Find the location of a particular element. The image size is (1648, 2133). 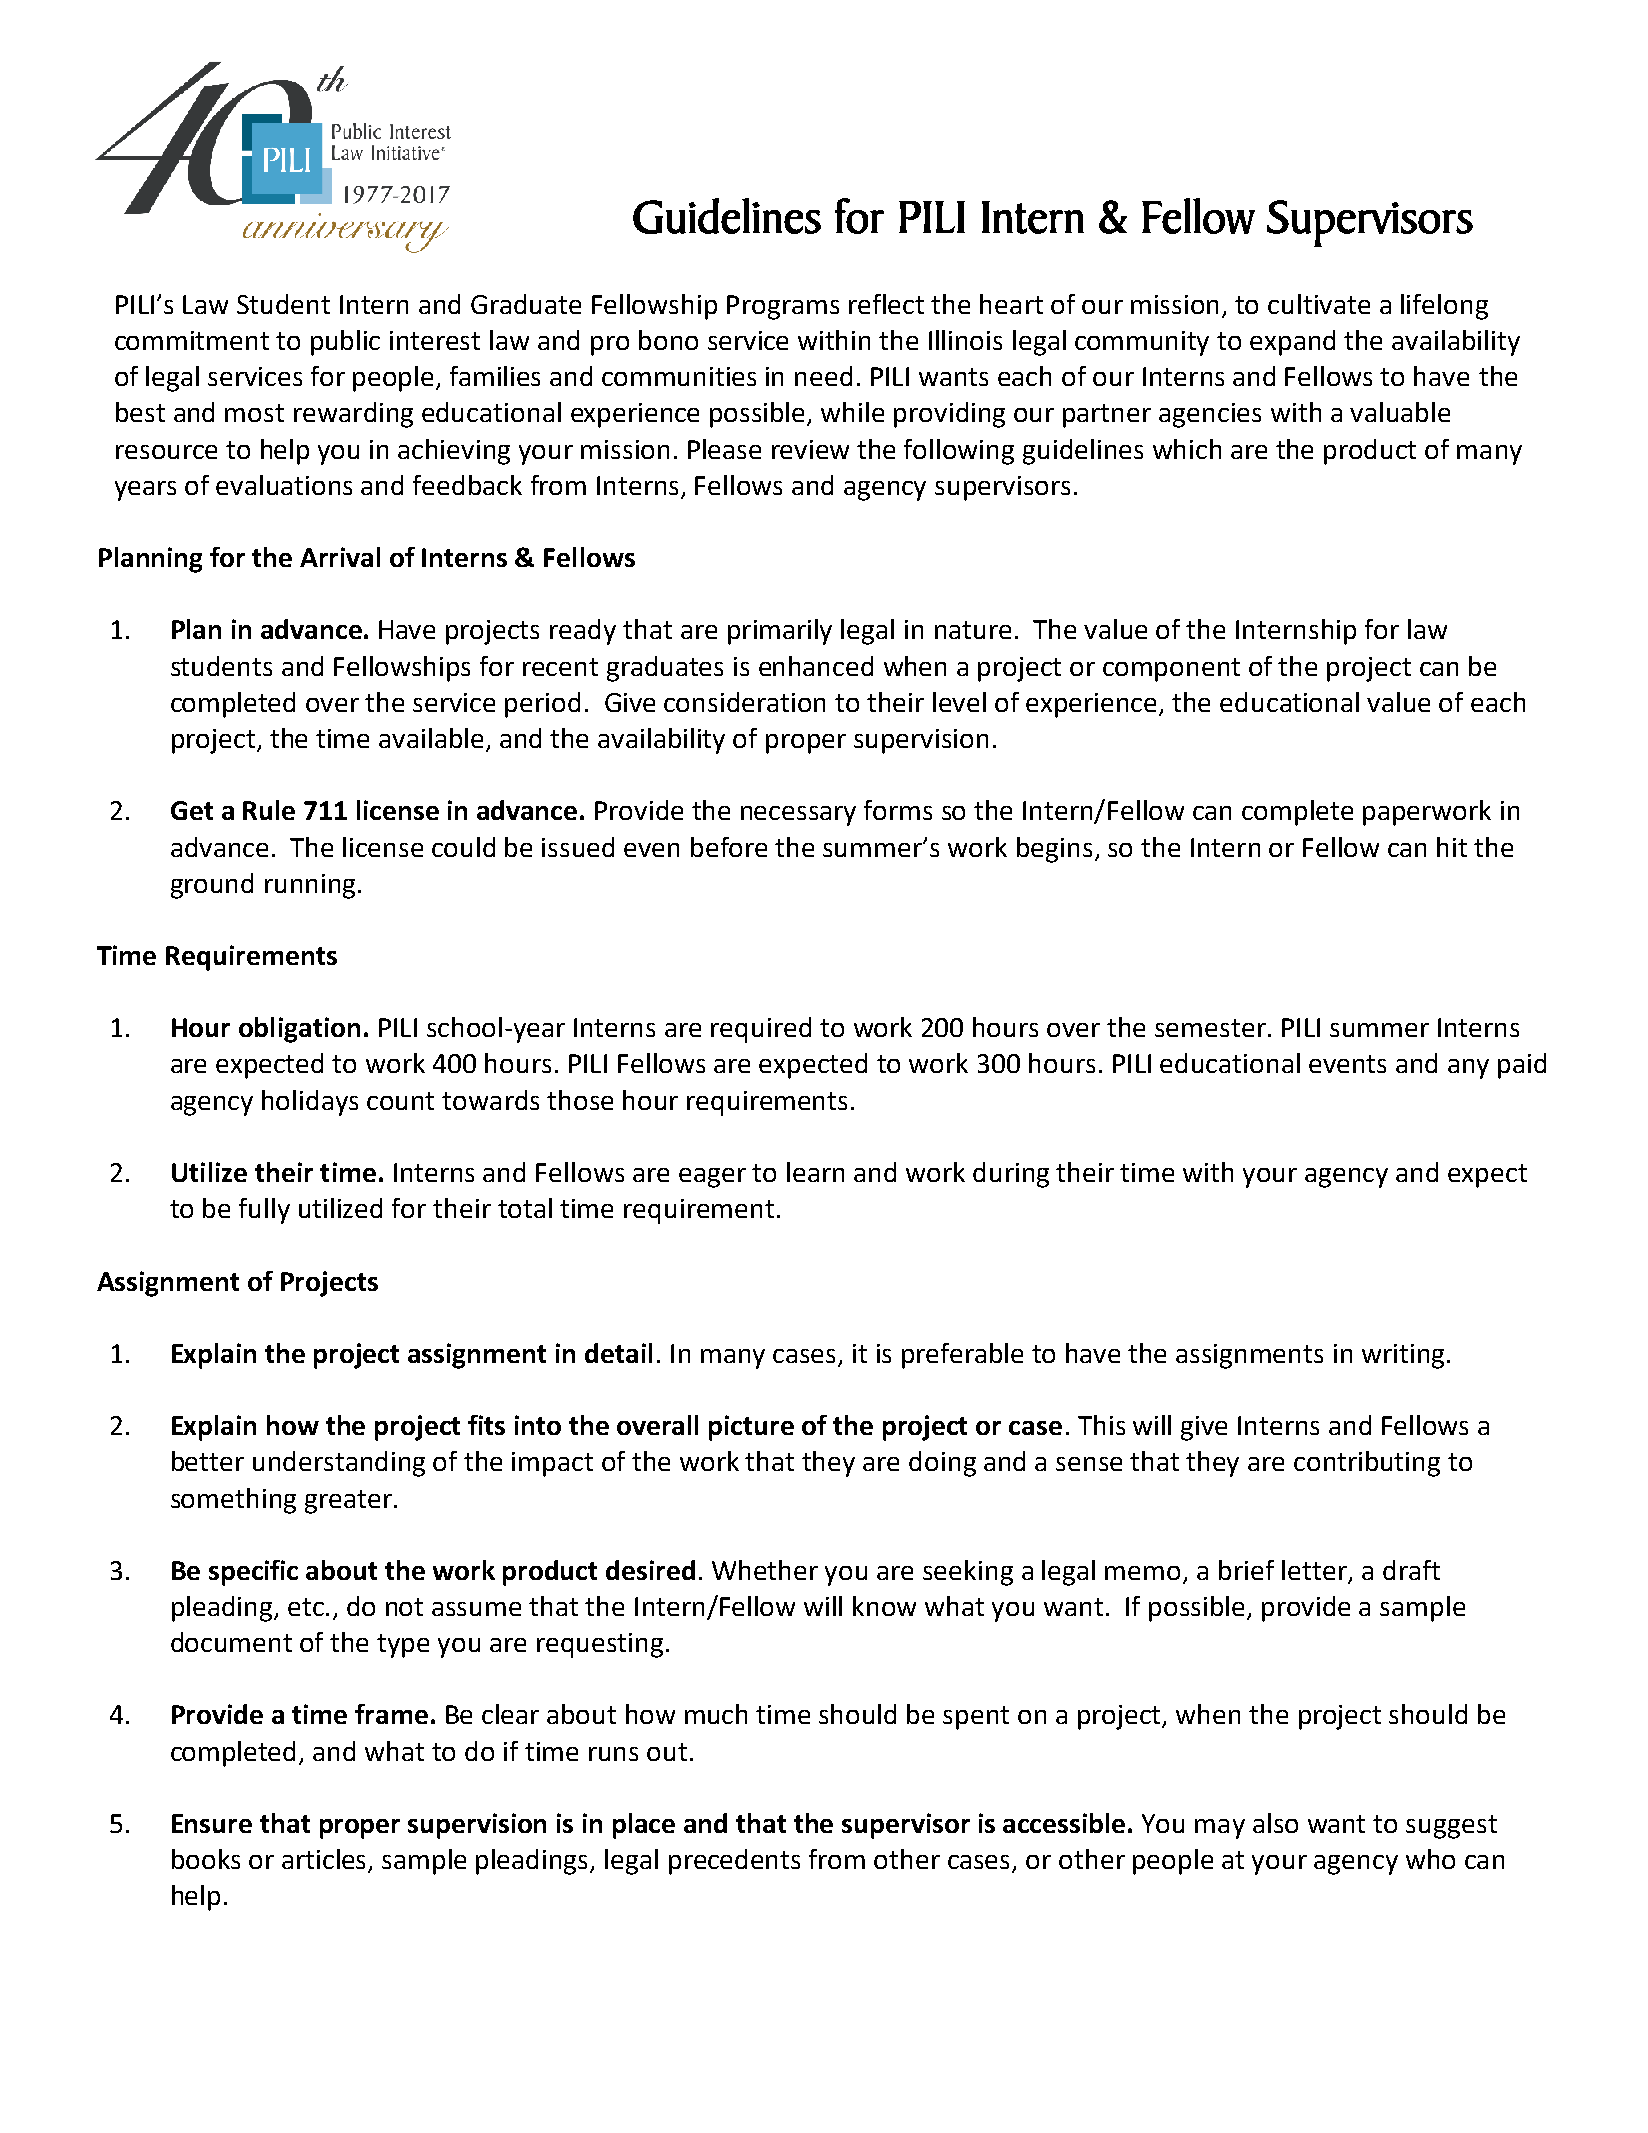

hit is located at coordinates (1452, 847).
